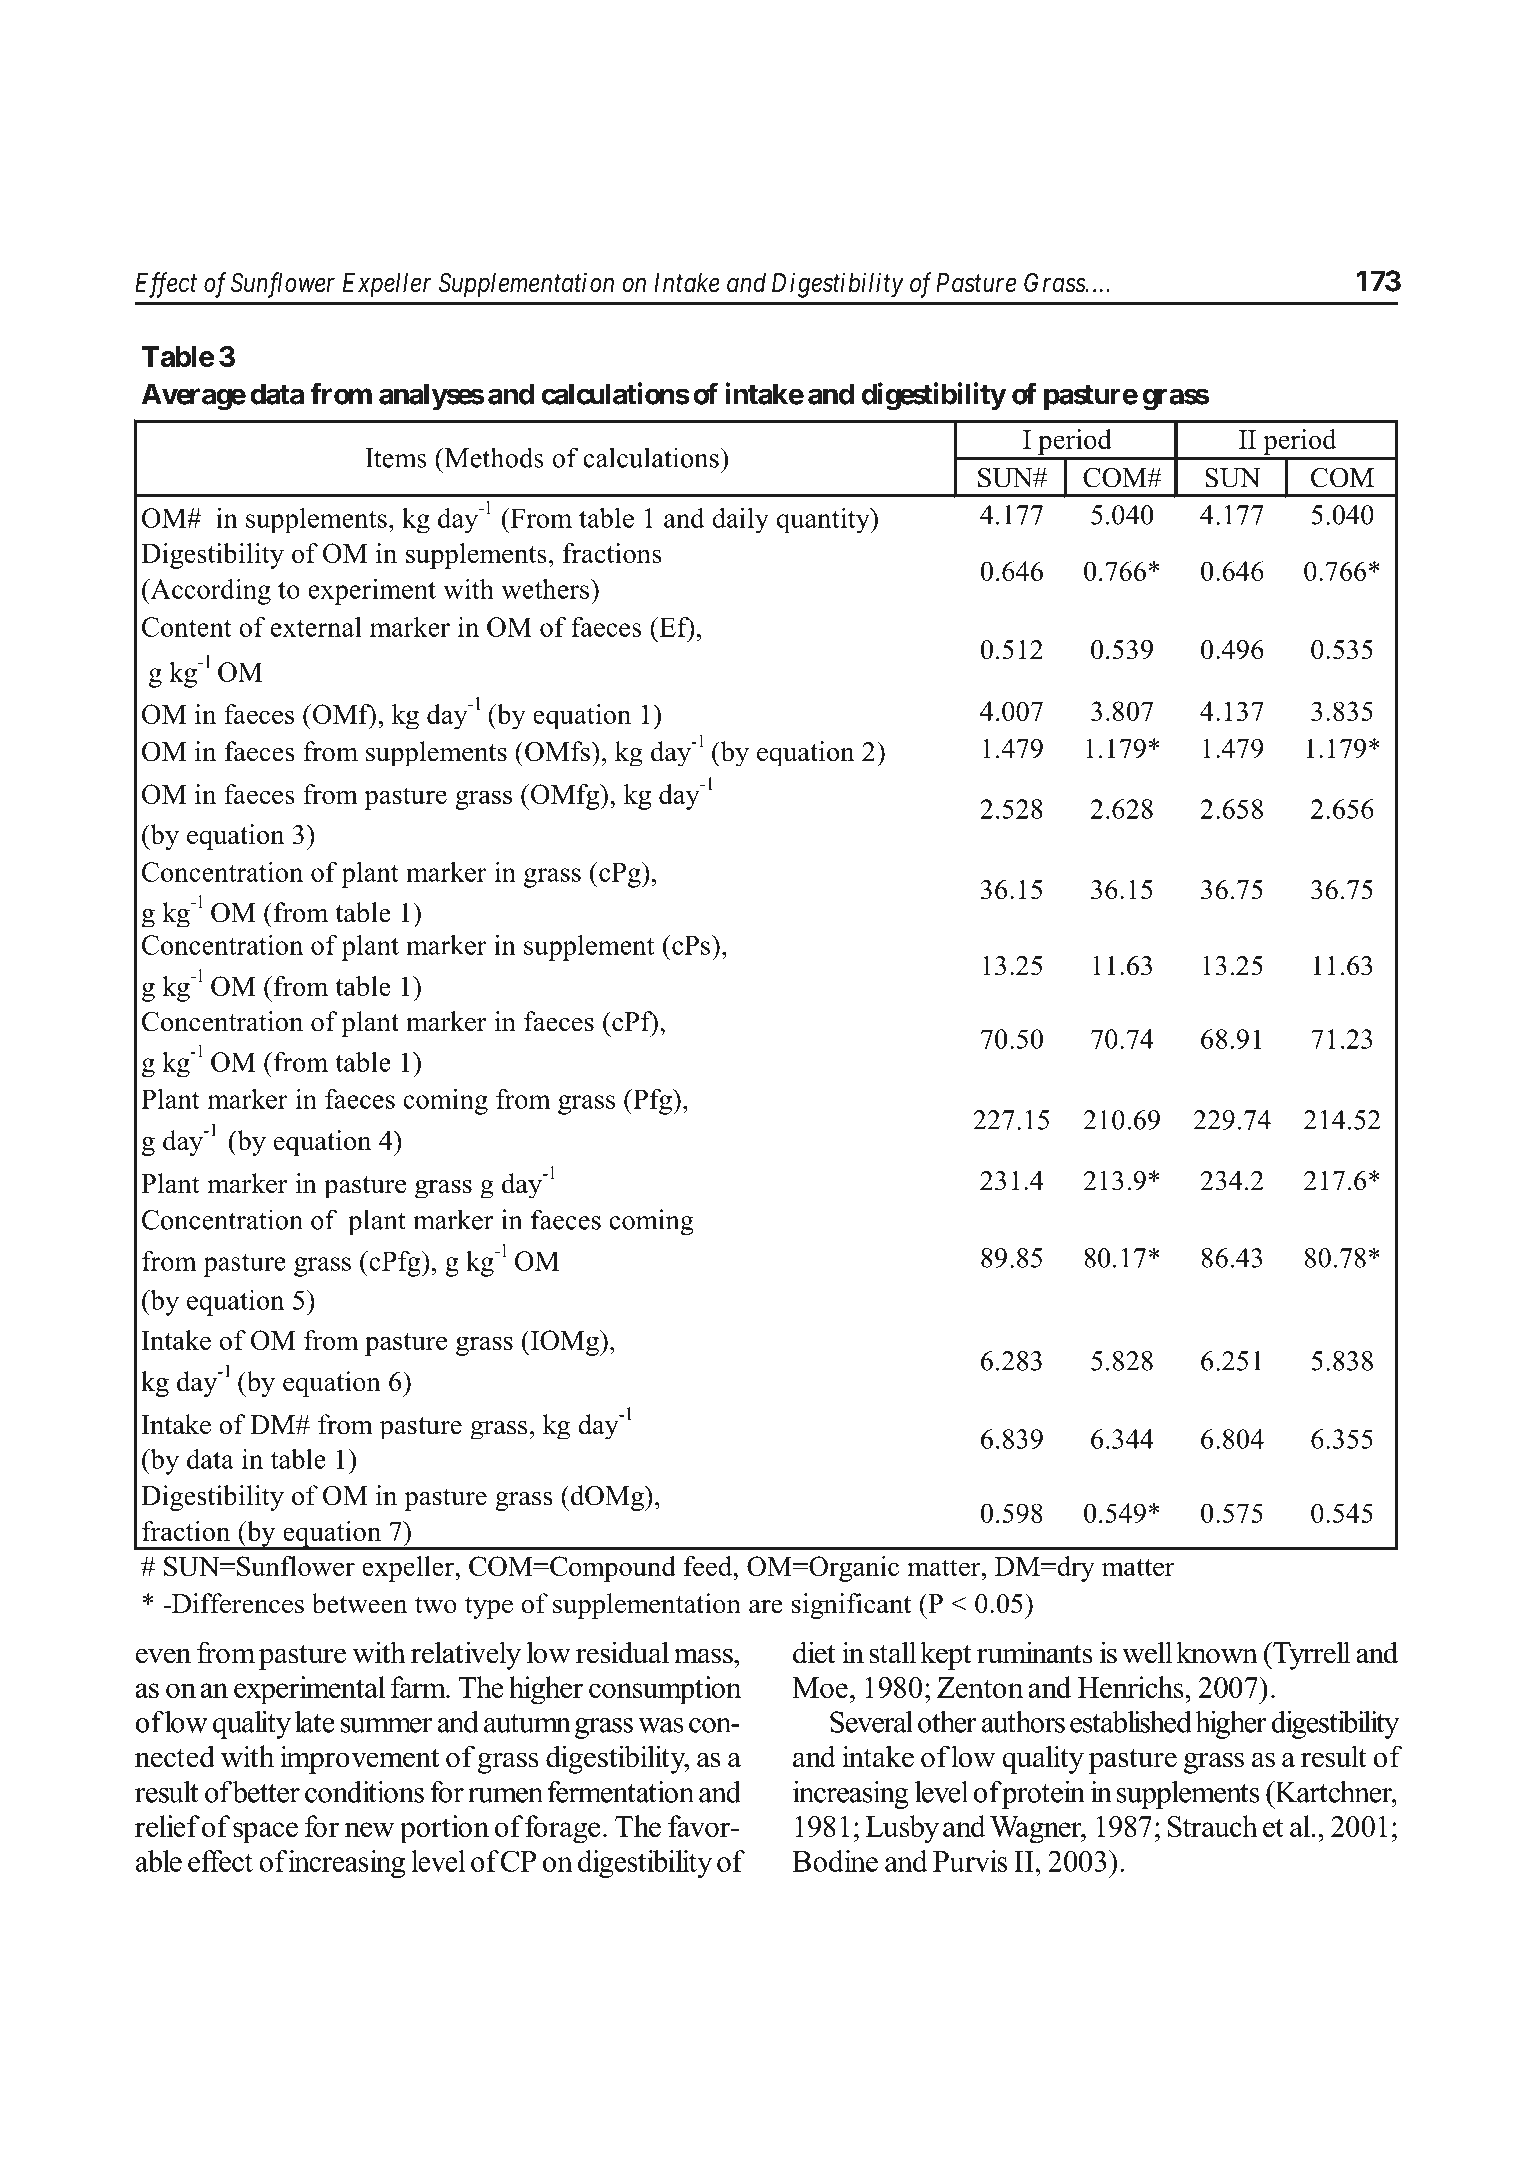  What do you see at coordinates (396, 458) in the document?
I see `Items` at bounding box center [396, 458].
